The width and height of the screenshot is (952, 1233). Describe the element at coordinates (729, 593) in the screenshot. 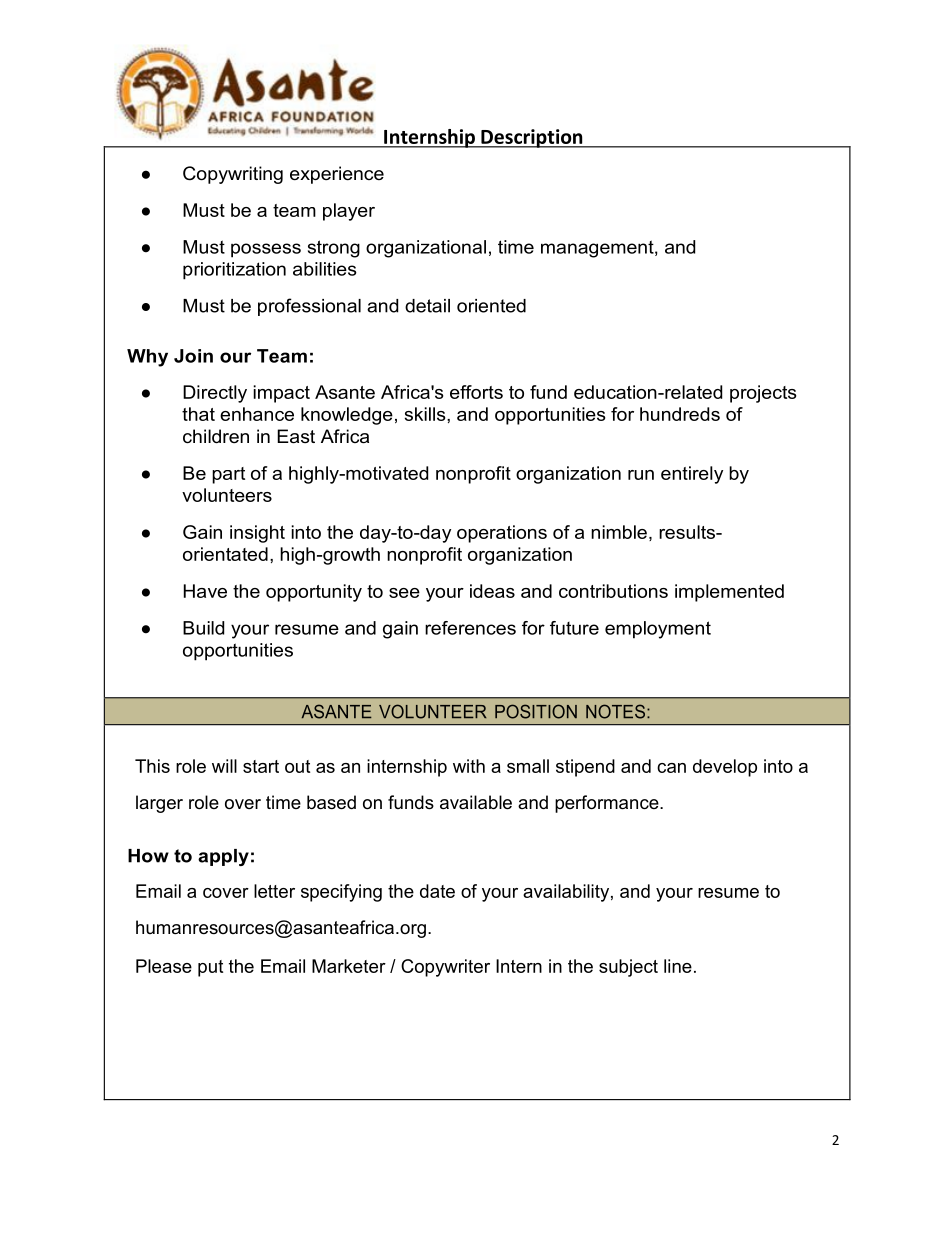

I see `implemented` at that location.
